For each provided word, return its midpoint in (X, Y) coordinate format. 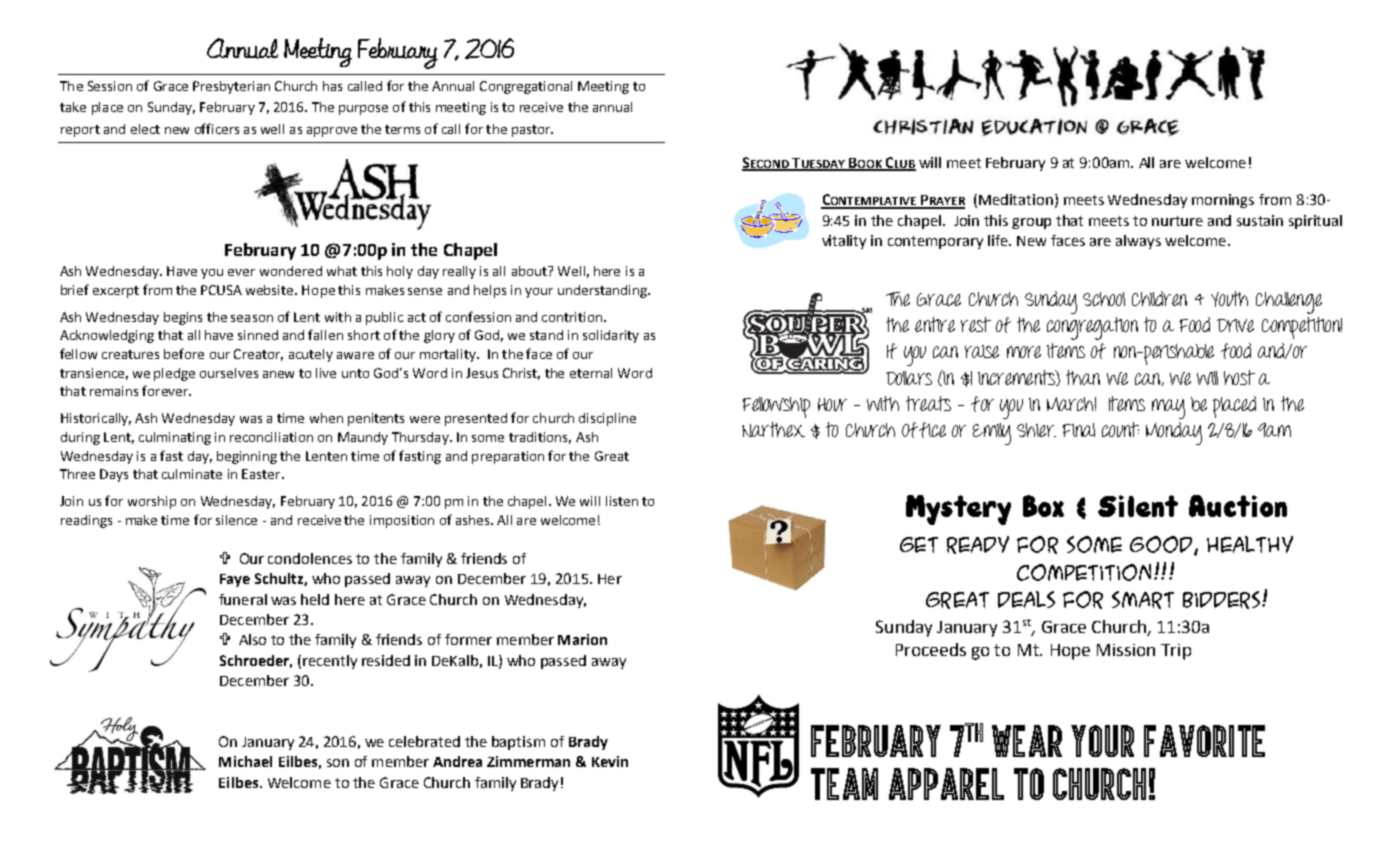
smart (1143, 600)
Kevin (610, 761)
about (530, 271)
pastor (532, 131)
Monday (1174, 433)
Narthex (773, 429)
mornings (1223, 201)
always (1138, 242)
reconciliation (271, 437)
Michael (245, 761)
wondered (291, 271)
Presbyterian (231, 87)
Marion (582, 639)
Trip (1176, 652)
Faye (235, 580)
